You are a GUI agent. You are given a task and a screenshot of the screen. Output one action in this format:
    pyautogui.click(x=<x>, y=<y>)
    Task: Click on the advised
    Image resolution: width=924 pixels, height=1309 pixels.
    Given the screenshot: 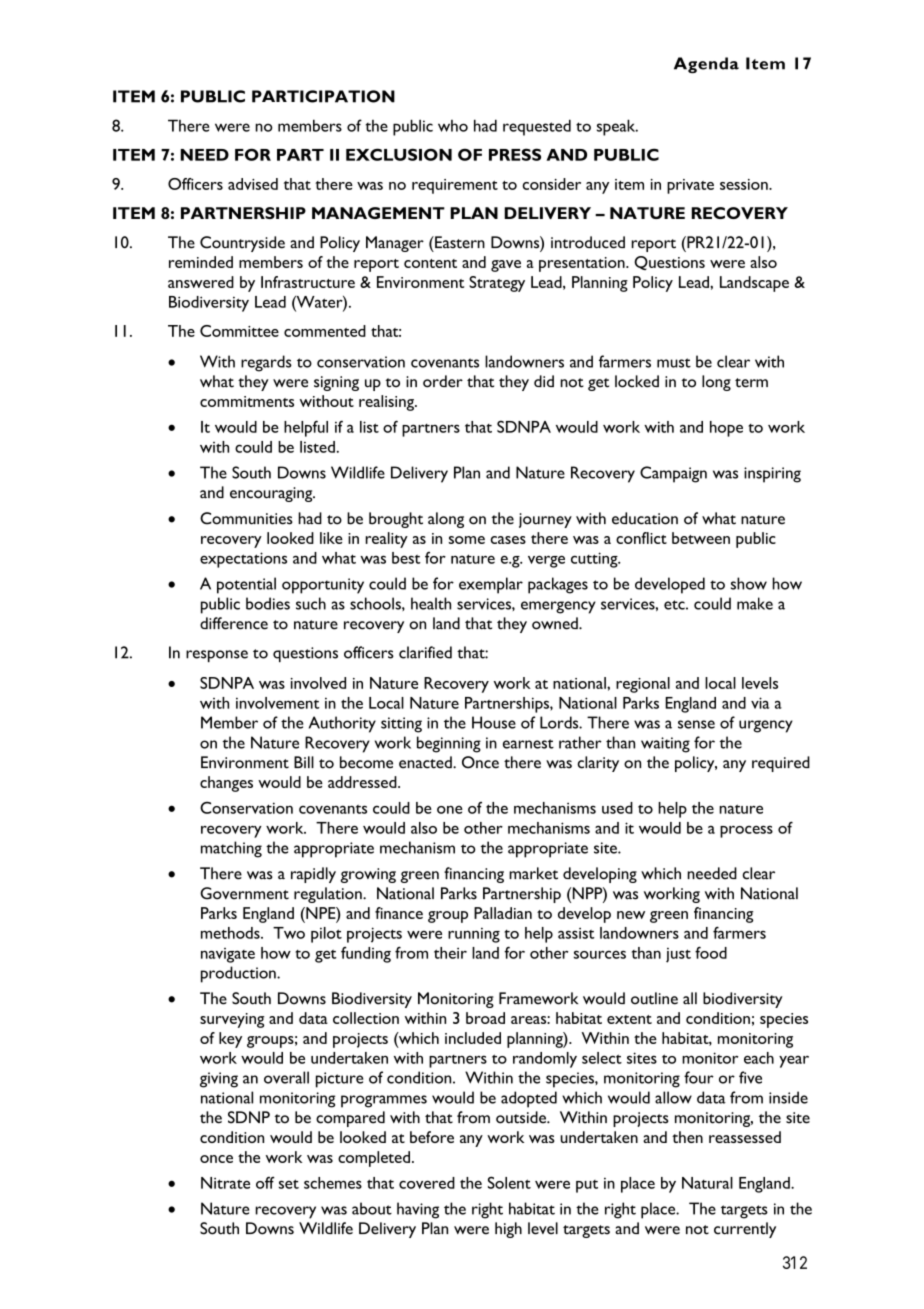 What is the action you would take?
    pyautogui.click(x=253, y=184)
